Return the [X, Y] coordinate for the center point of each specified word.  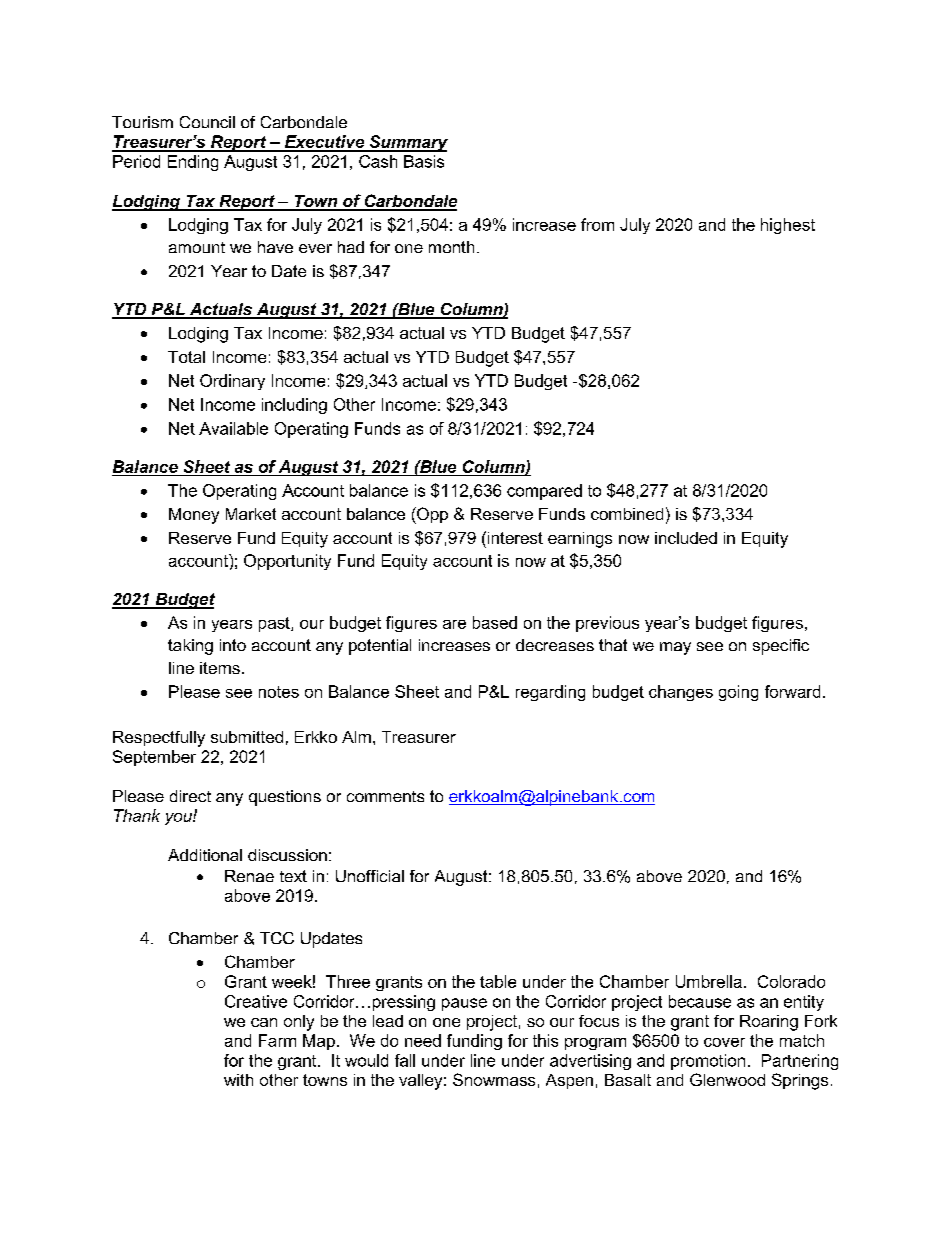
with [238, 1080]
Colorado [791, 981]
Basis [424, 161]
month [451, 247]
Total [186, 357]
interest [514, 537]
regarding [550, 693]
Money [194, 516]
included [686, 538]
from [597, 224]
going [738, 693]
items [220, 668]
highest [788, 226]
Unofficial [370, 876]
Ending [193, 163]
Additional [205, 855]
